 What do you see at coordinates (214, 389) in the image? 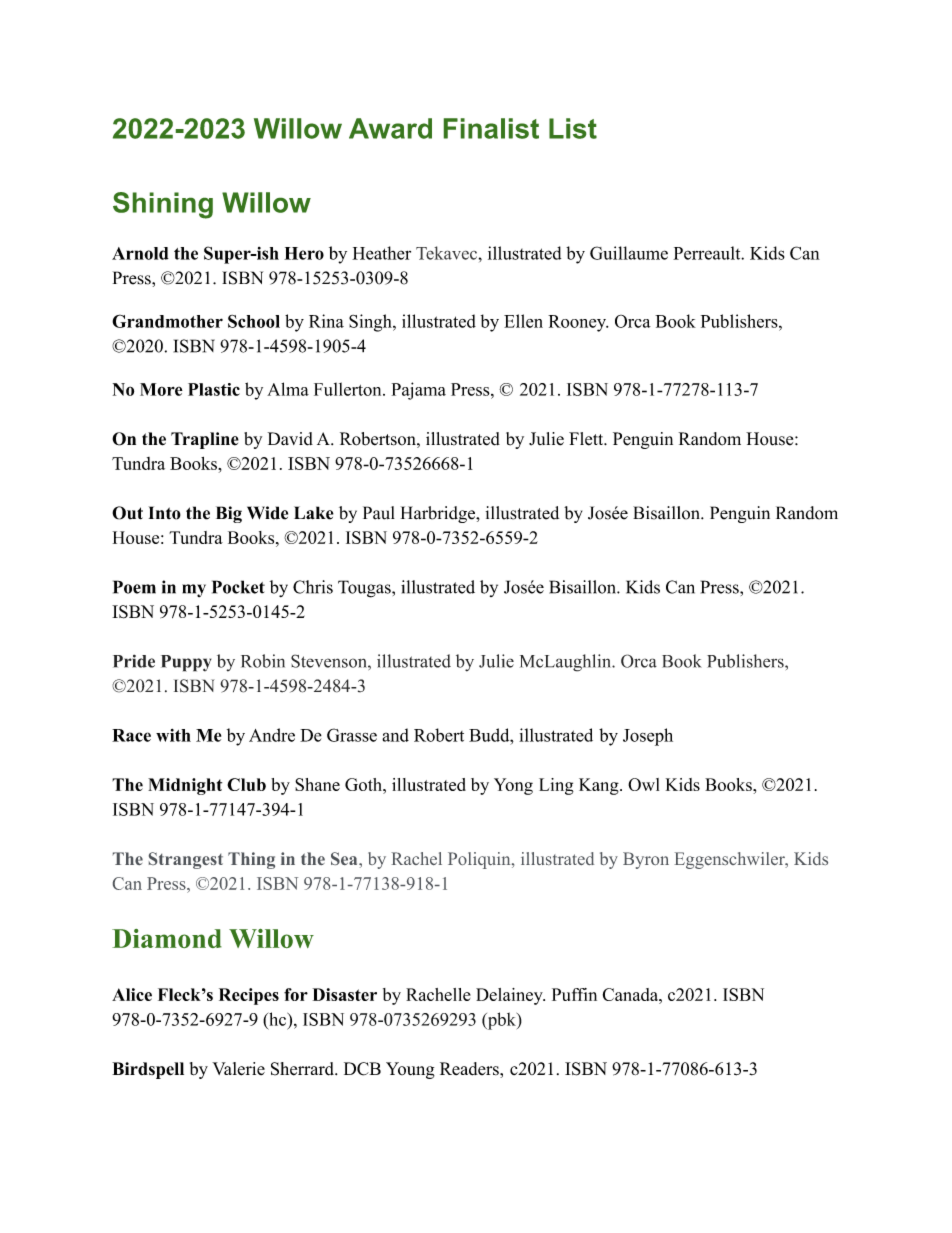
I see `Plastic` at bounding box center [214, 389].
